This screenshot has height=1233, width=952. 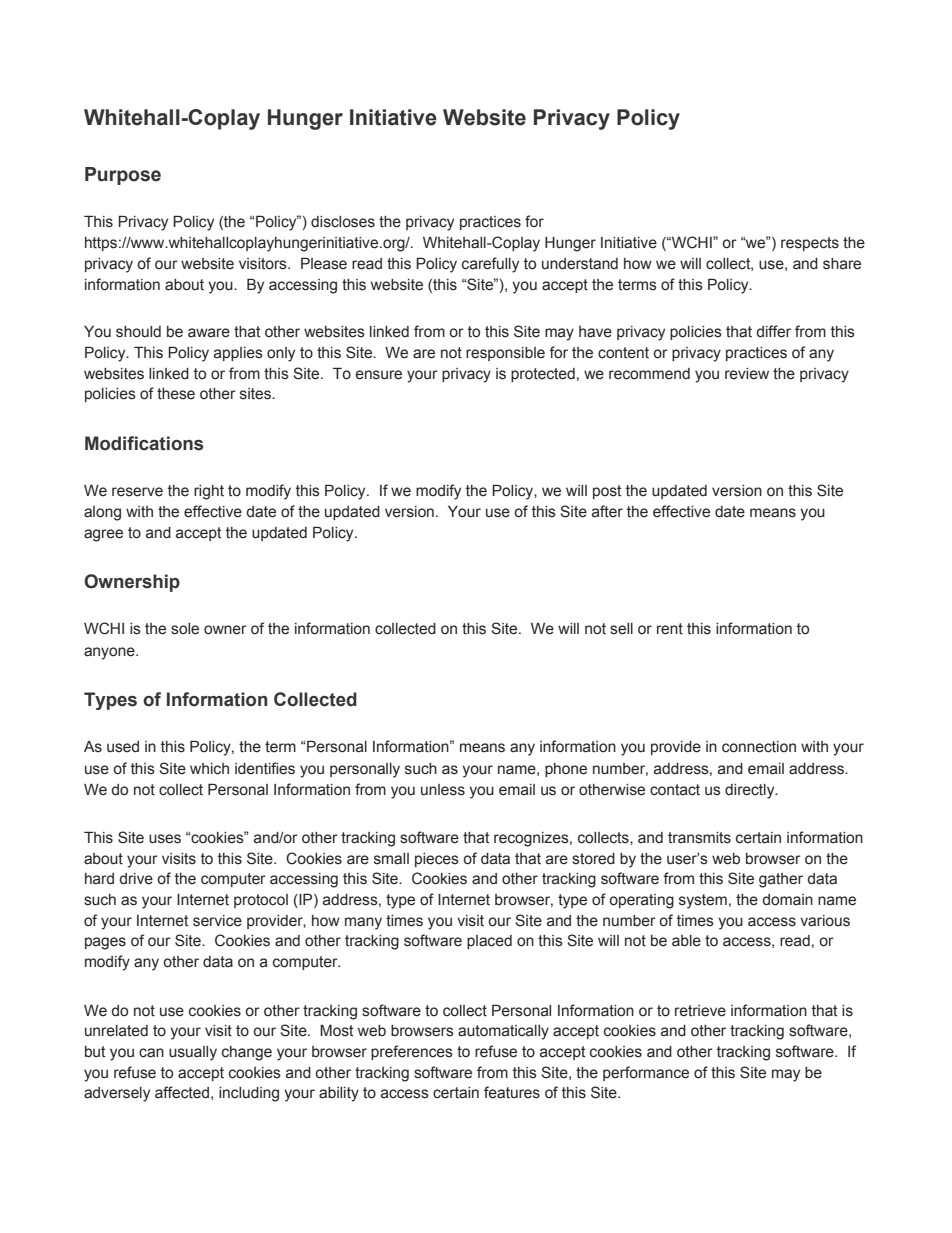 What do you see at coordinates (607, 492) in the screenshot?
I see `post` at bounding box center [607, 492].
